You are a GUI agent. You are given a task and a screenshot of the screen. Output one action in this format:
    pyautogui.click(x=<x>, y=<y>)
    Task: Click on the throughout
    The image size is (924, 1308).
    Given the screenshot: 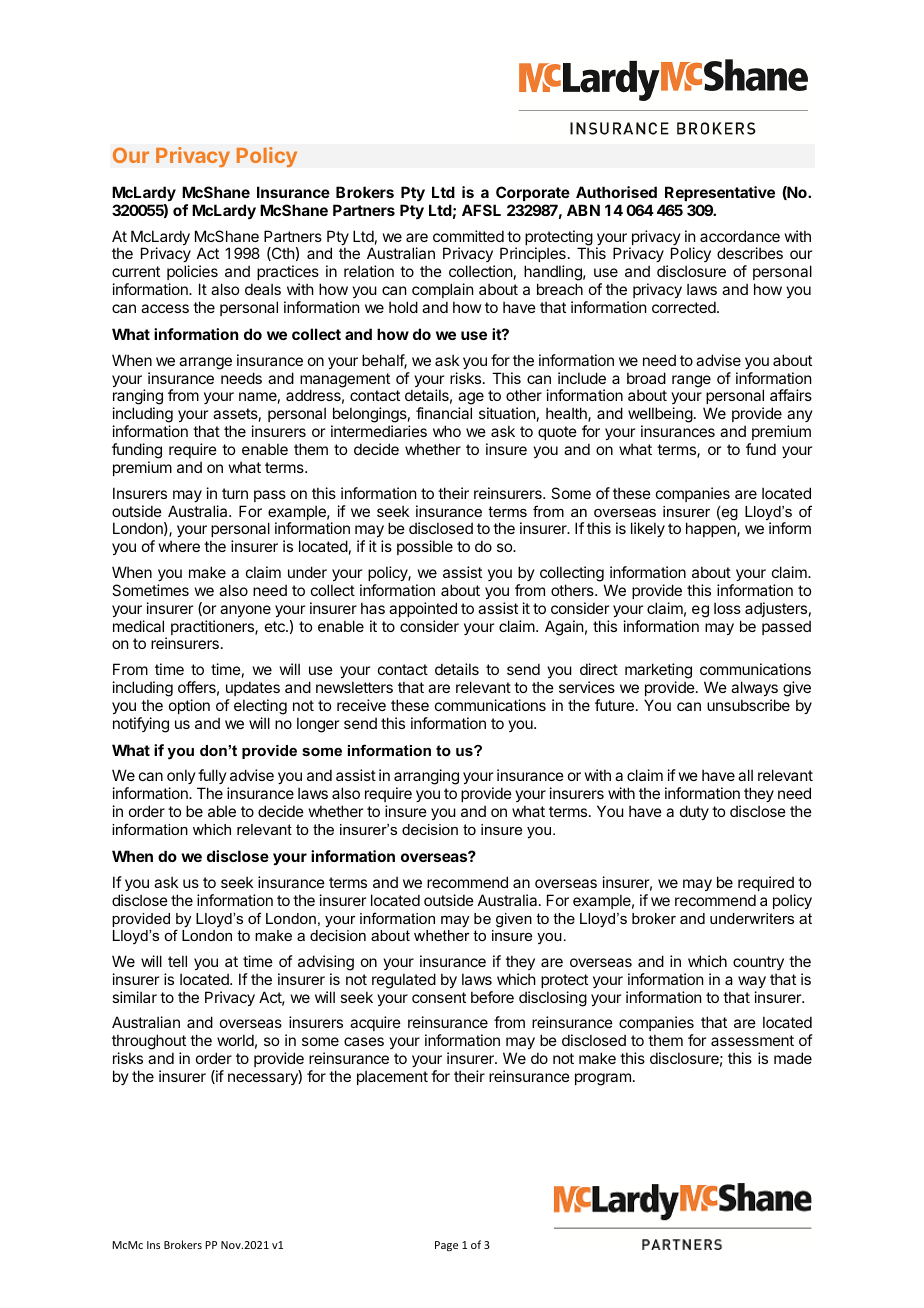 What is the action you would take?
    pyautogui.click(x=149, y=1043)
